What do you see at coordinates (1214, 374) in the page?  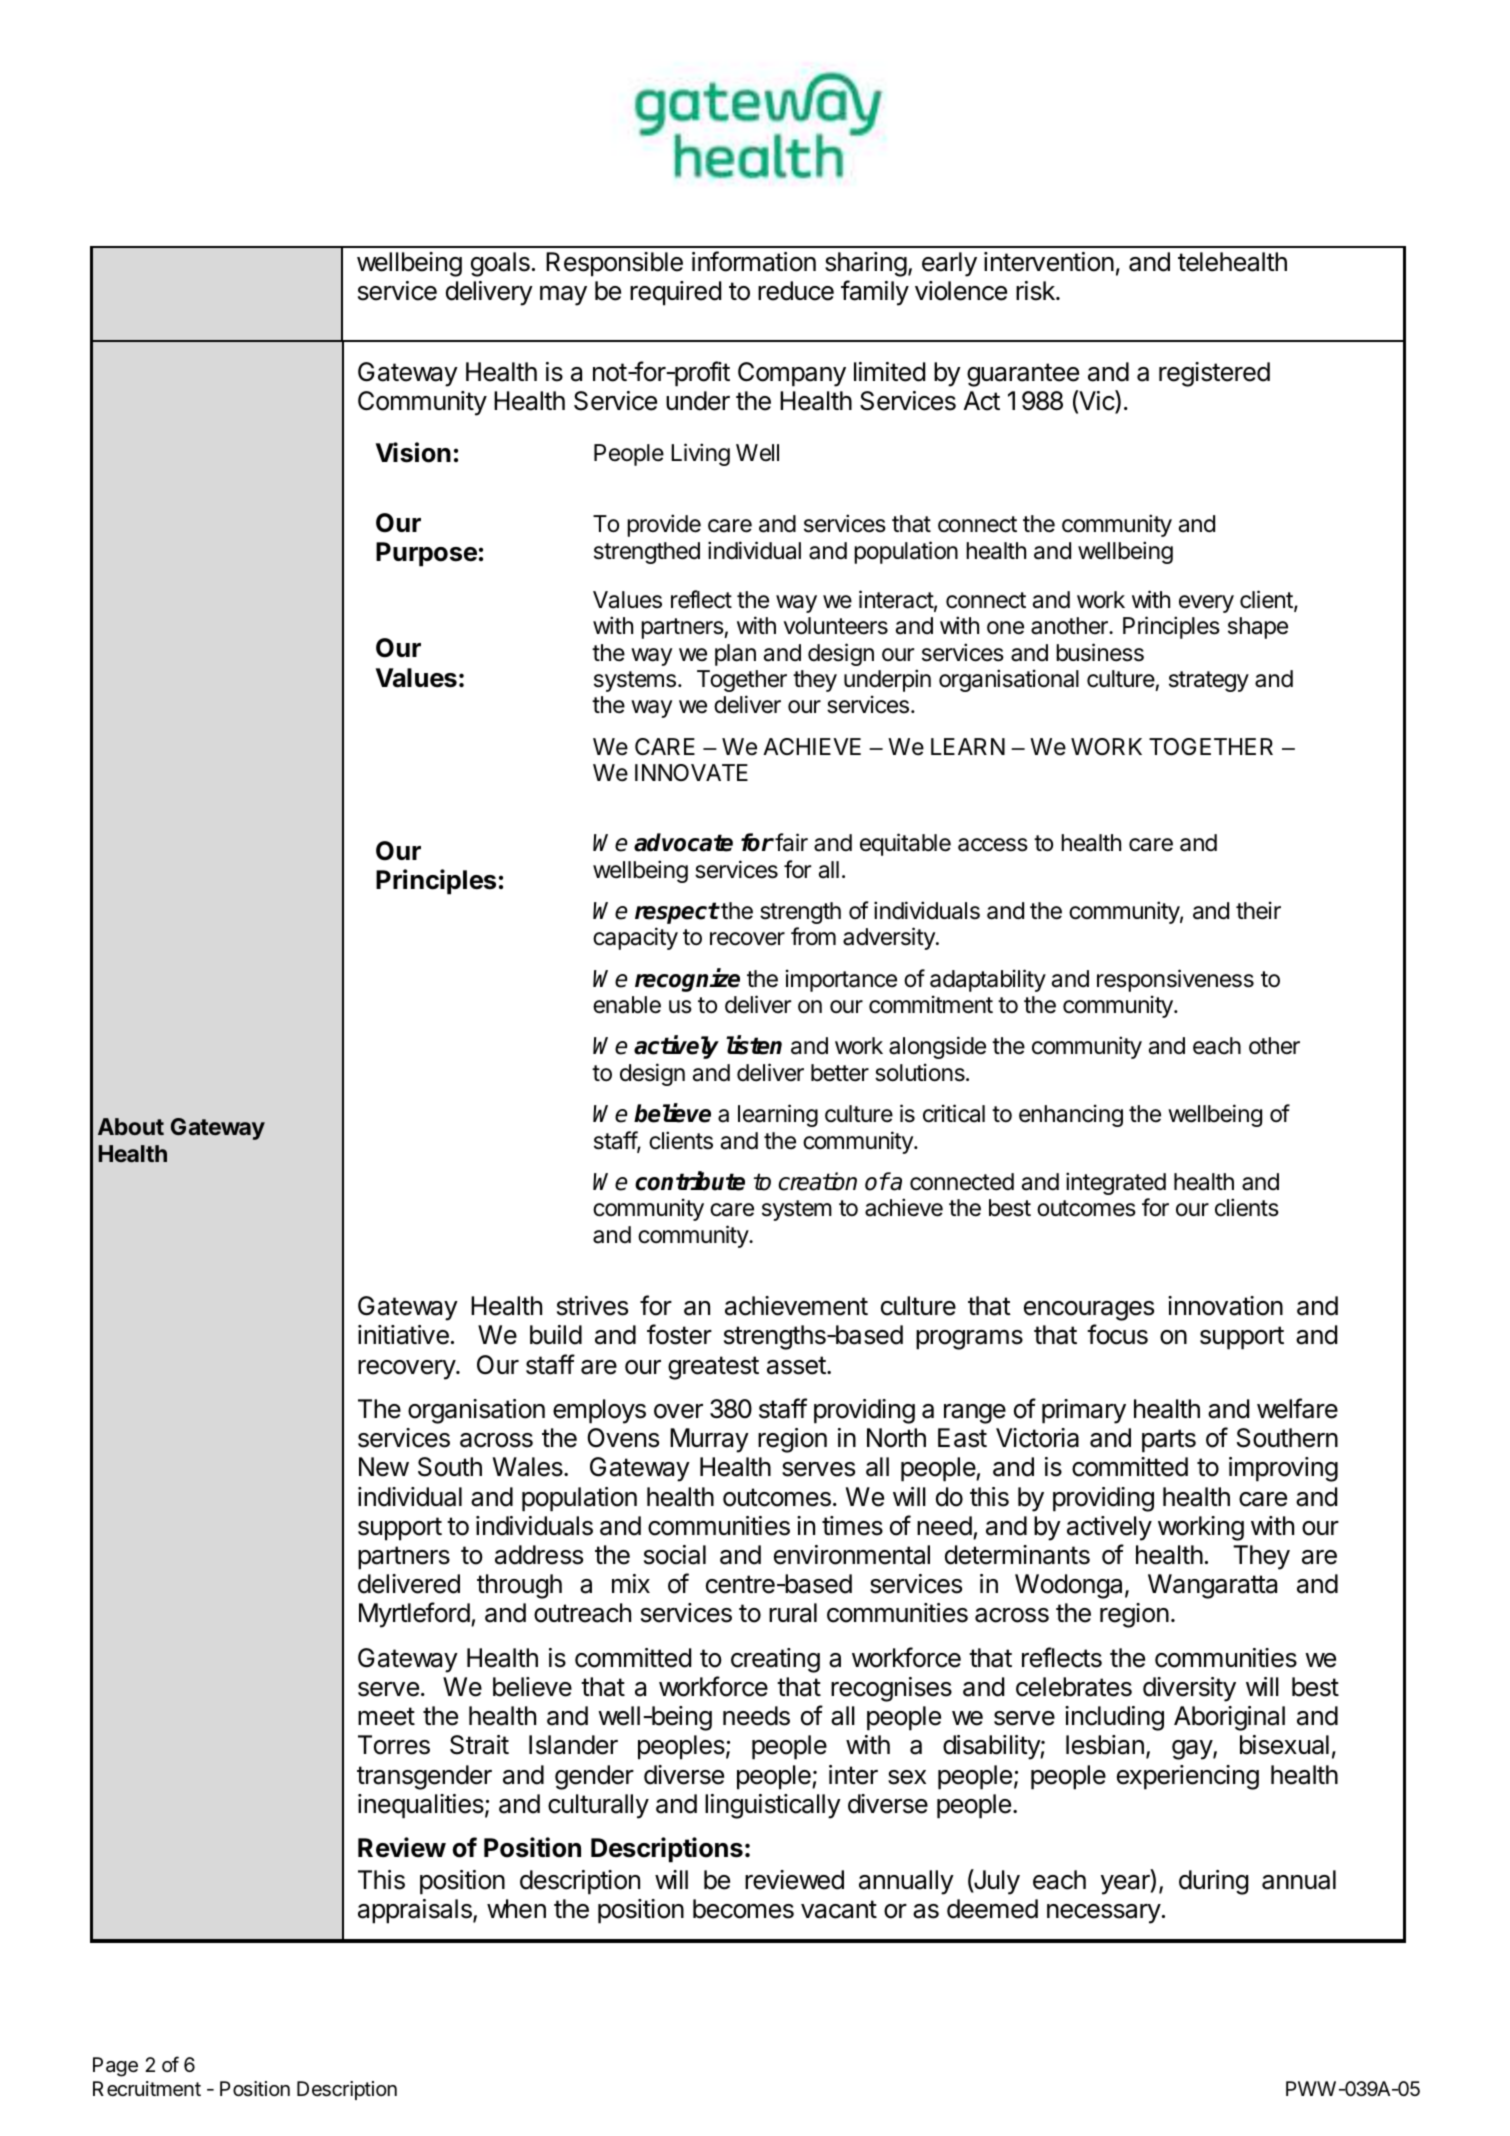 I see `registered` at bounding box center [1214, 374].
